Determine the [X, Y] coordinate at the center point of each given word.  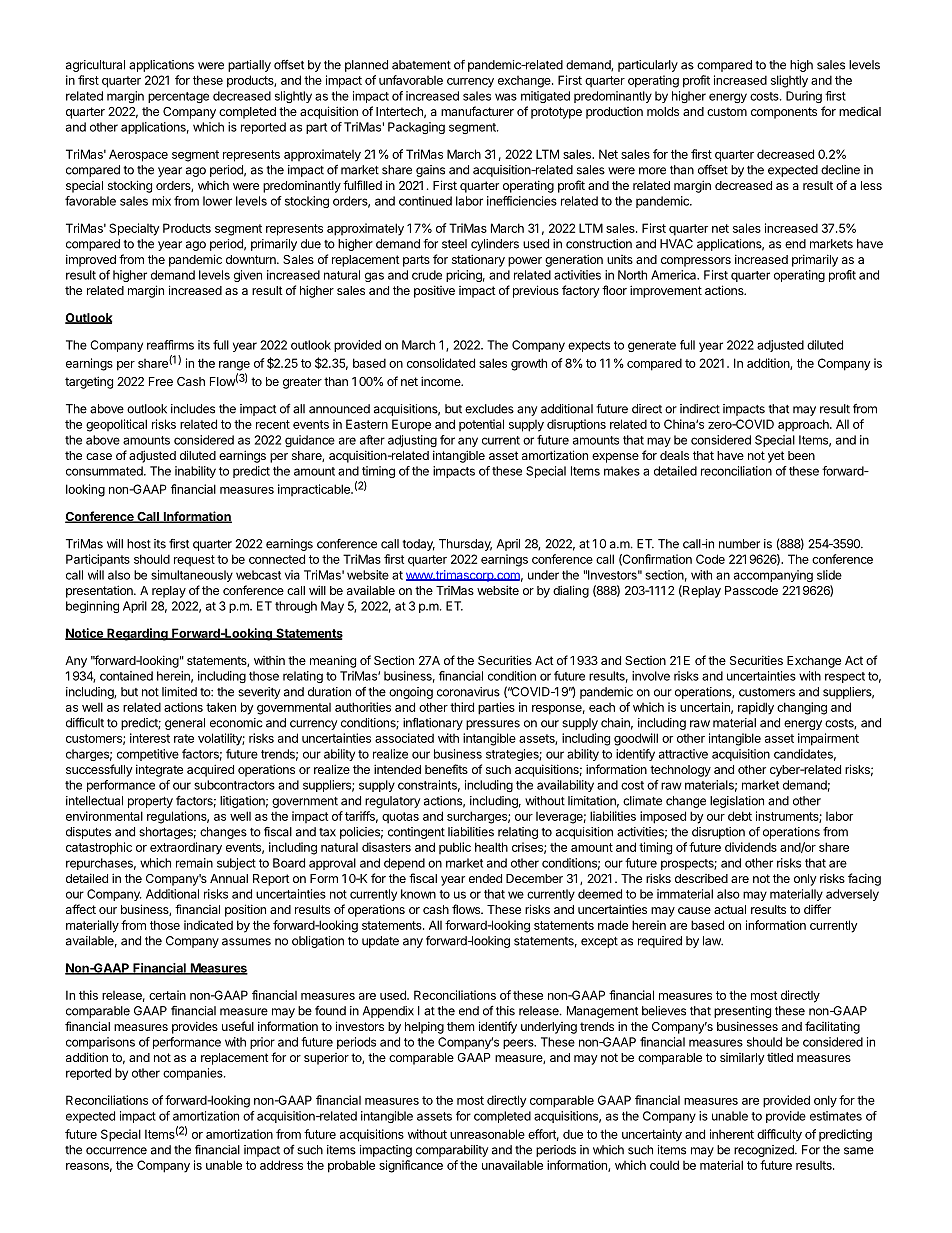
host [139, 544]
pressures [493, 725]
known [418, 894]
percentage [178, 97]
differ [817, 909]
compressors [696, 262]
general [185, 724]
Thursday [465, 545]
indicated [208, 925]
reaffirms [170, 345]
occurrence [116, 1151]
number [739, 544]
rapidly [756, 708]
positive [434, 291]
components [784, 113]
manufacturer [477, 111]
